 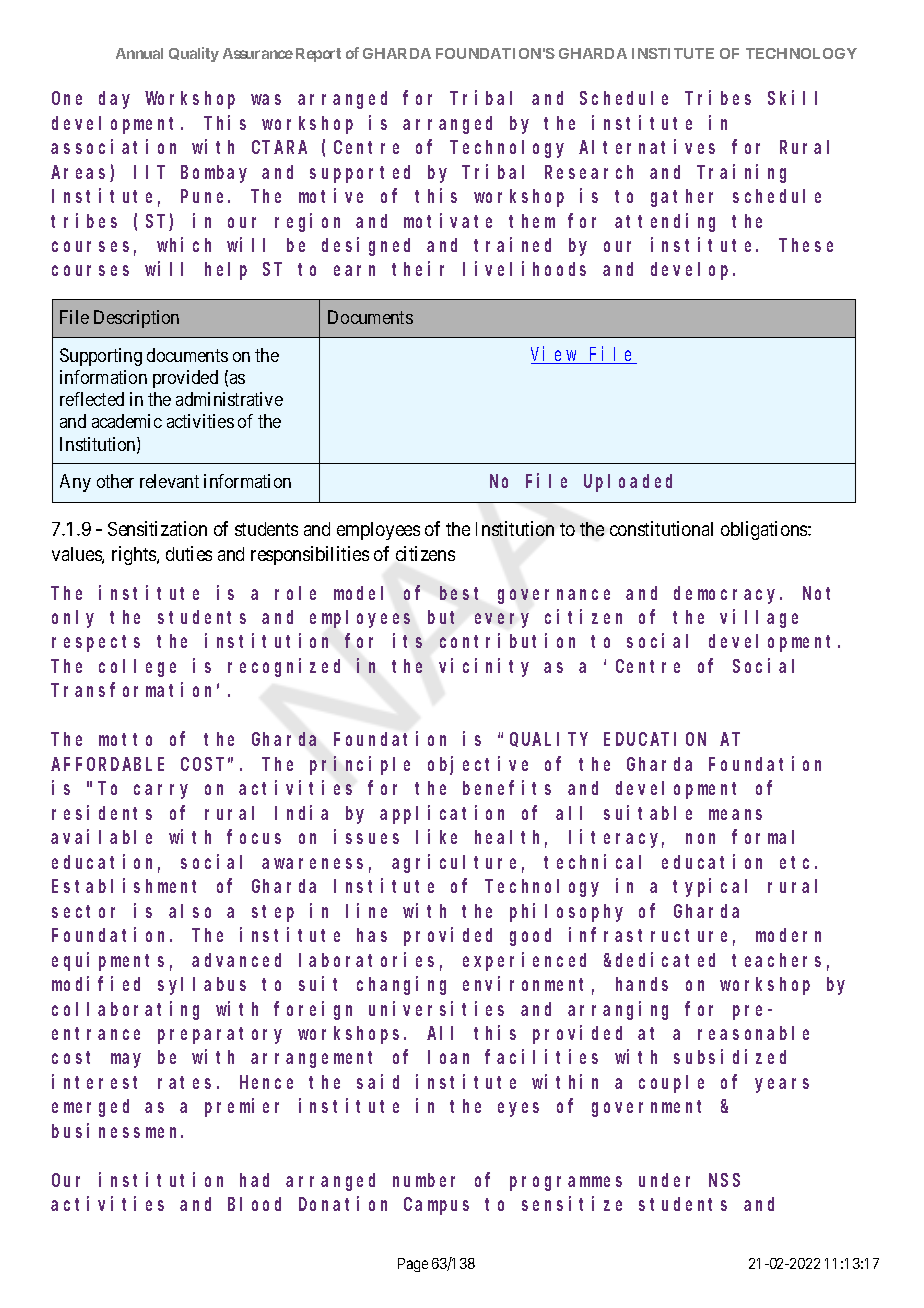 I want to click on day, so click(x=114, y=100).
